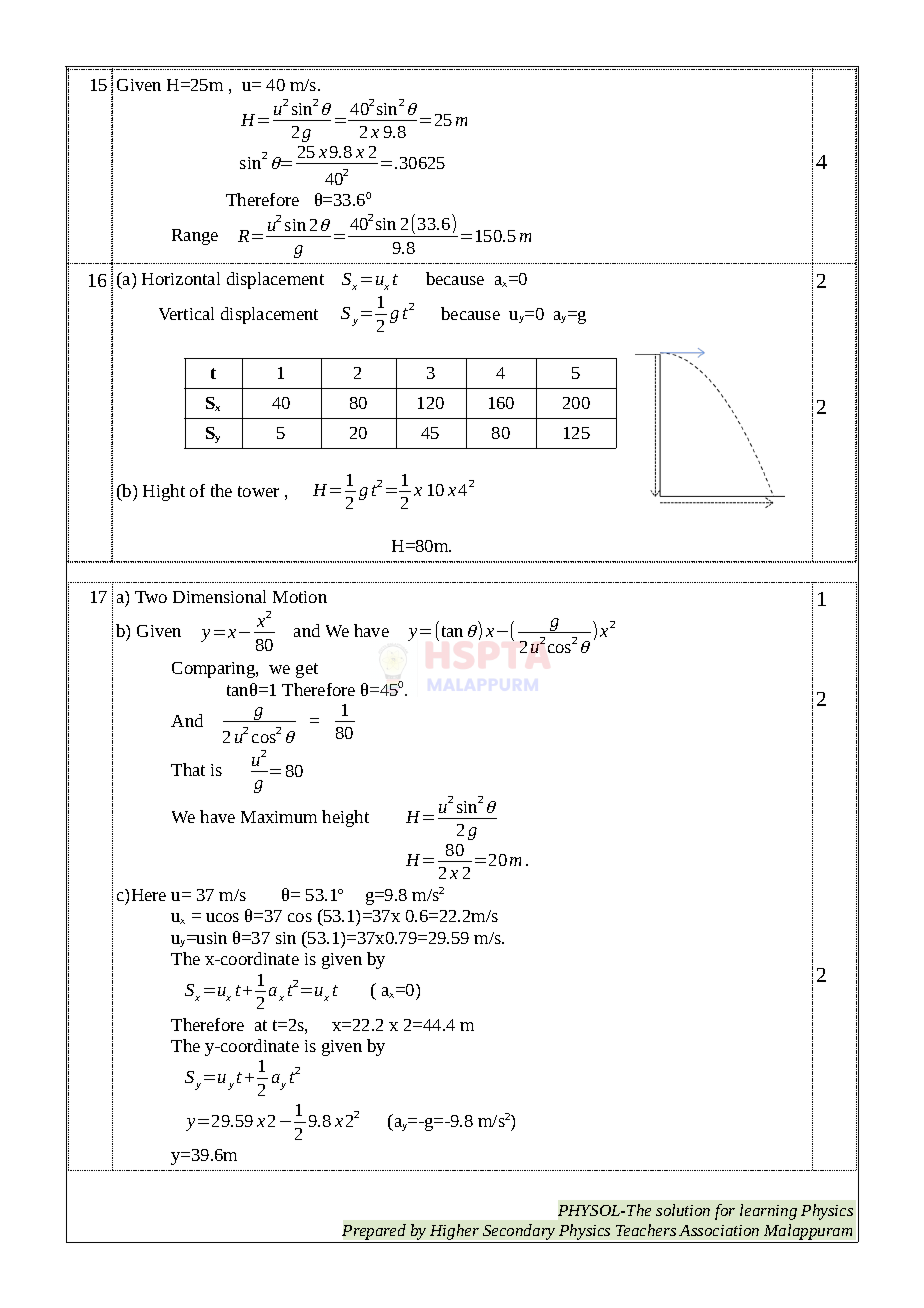 This screenshot has height=1308, width=924. What do you see at coordinates (188, 769) in the screenshot?
I see `That` at bounding box center [188, 769].
